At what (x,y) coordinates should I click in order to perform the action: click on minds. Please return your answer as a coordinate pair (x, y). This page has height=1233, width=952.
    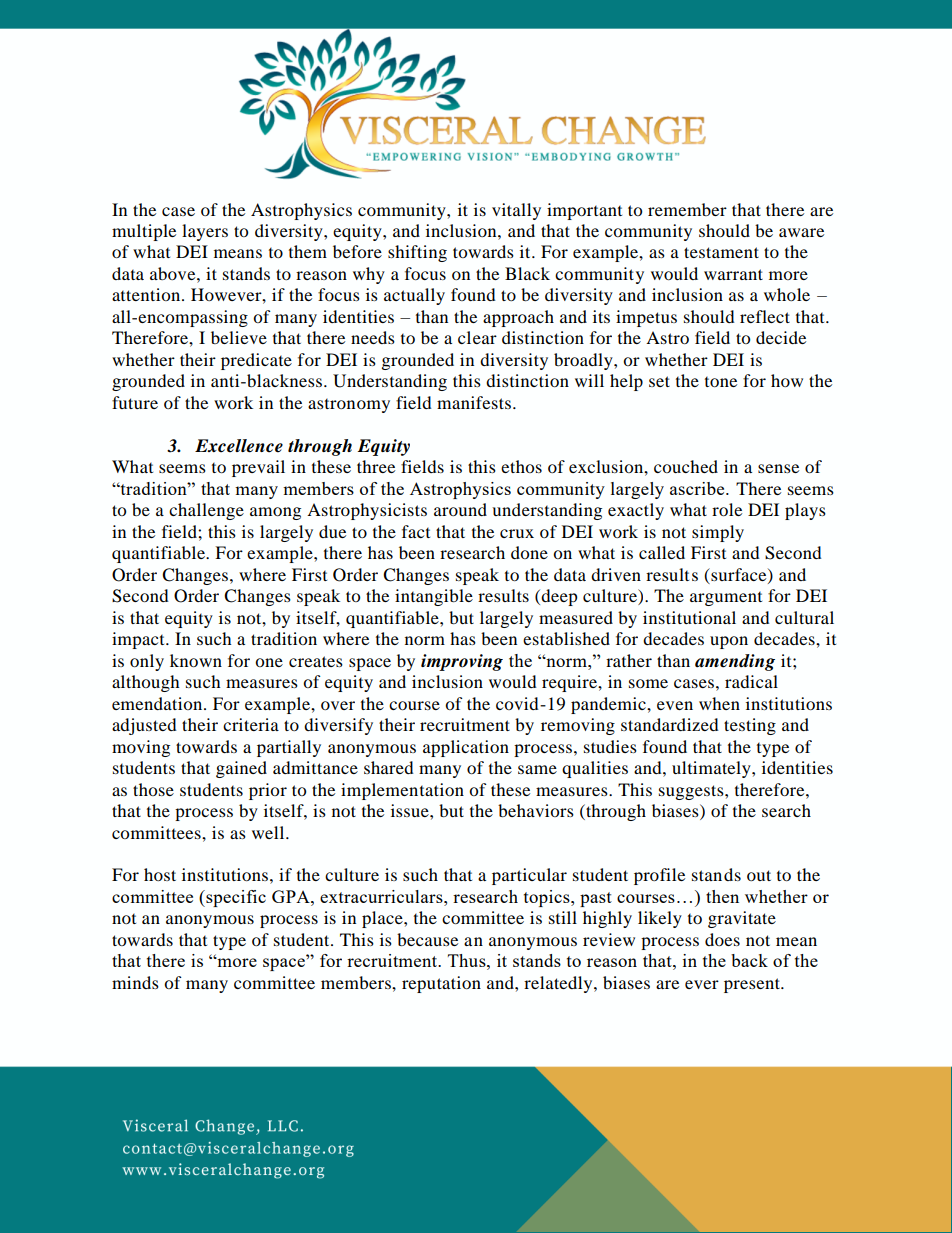
    Looking at the image, I should click on (135, 982).
